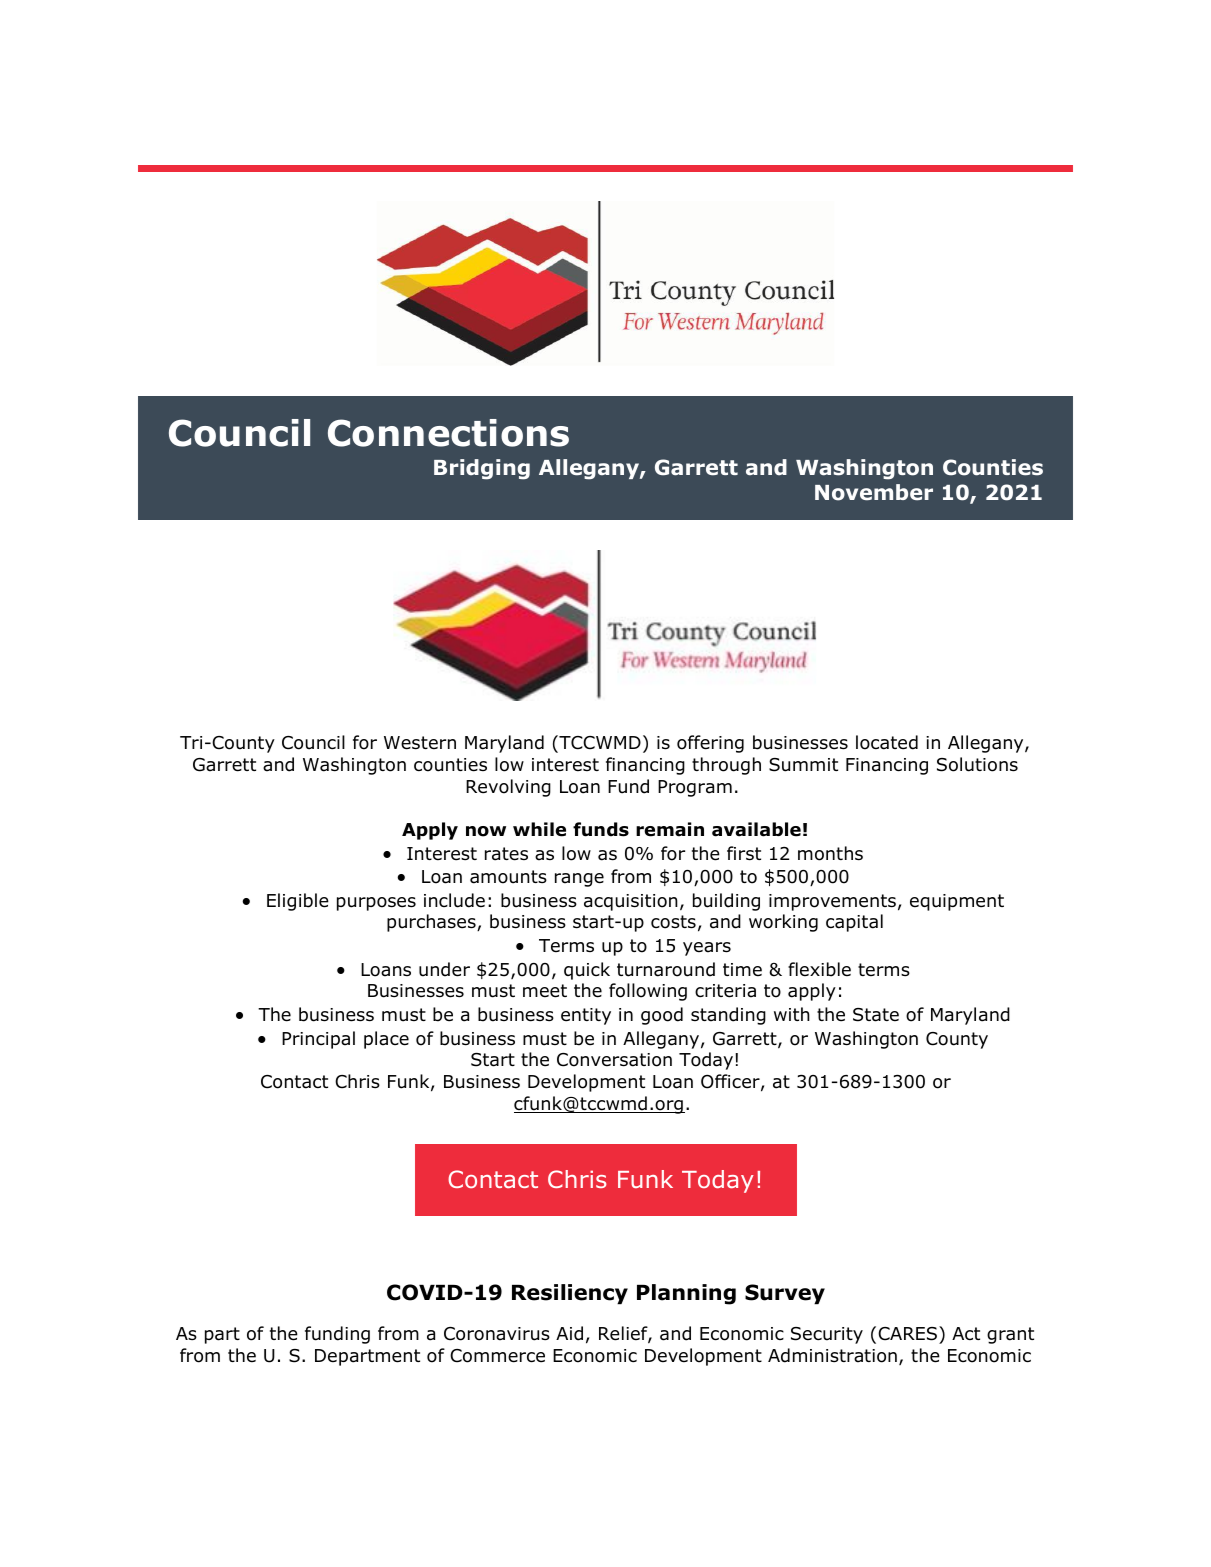 This image has width=1211, height=1567. I want to click on Coronavirus, so click(497, 1334).
